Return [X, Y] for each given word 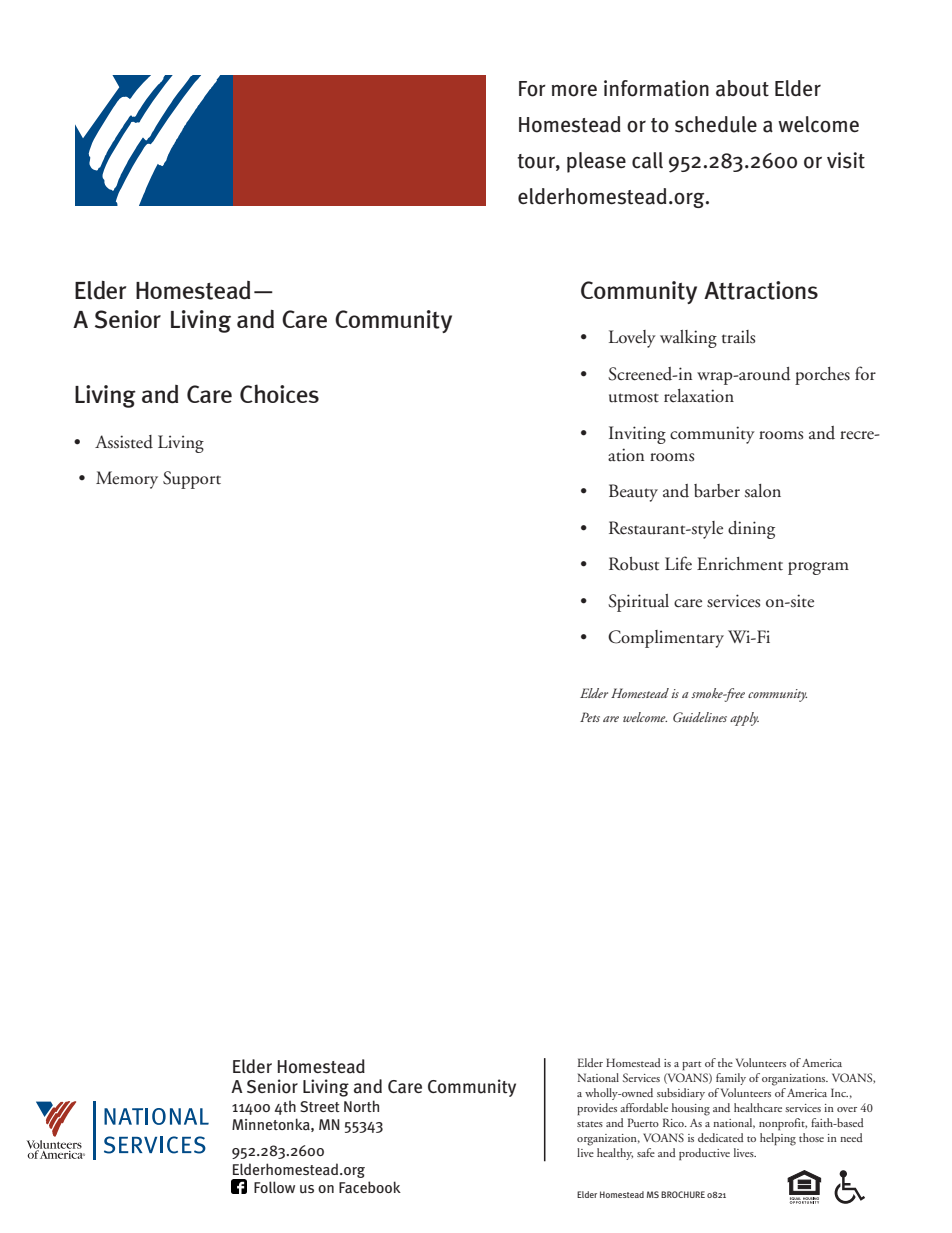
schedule [716, 124]
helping [778, 1139]
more [574, 90]
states [590, 1124]
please [596, 162]
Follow [274, 1187]
